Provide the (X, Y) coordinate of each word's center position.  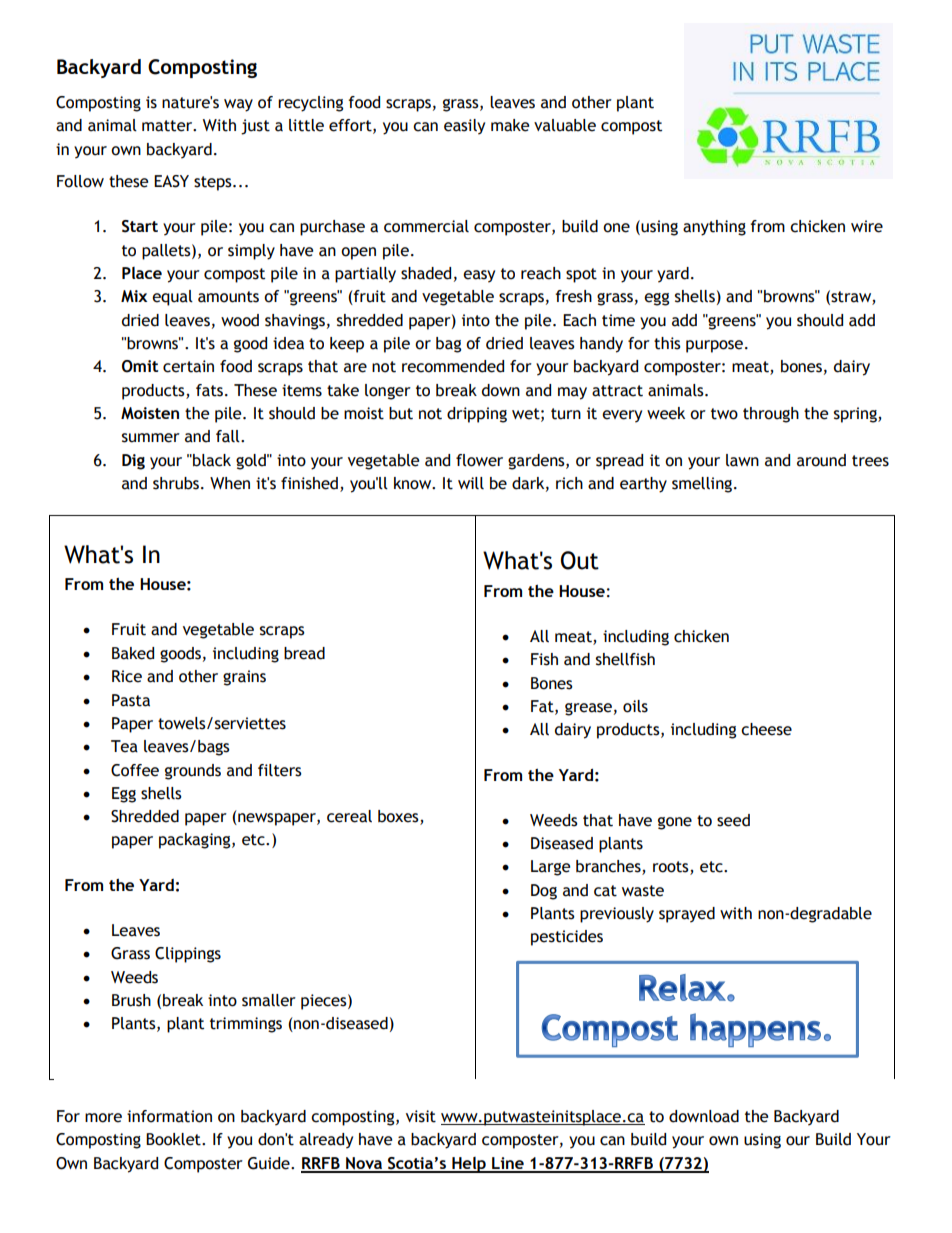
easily (464, 127)
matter (168, 126)
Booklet (174, 1139)
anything (714, 228)
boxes (399, 817)
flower (479, 460)
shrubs (176, 483)
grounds (193, 772)
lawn (742, 460)
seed (733, 820)
